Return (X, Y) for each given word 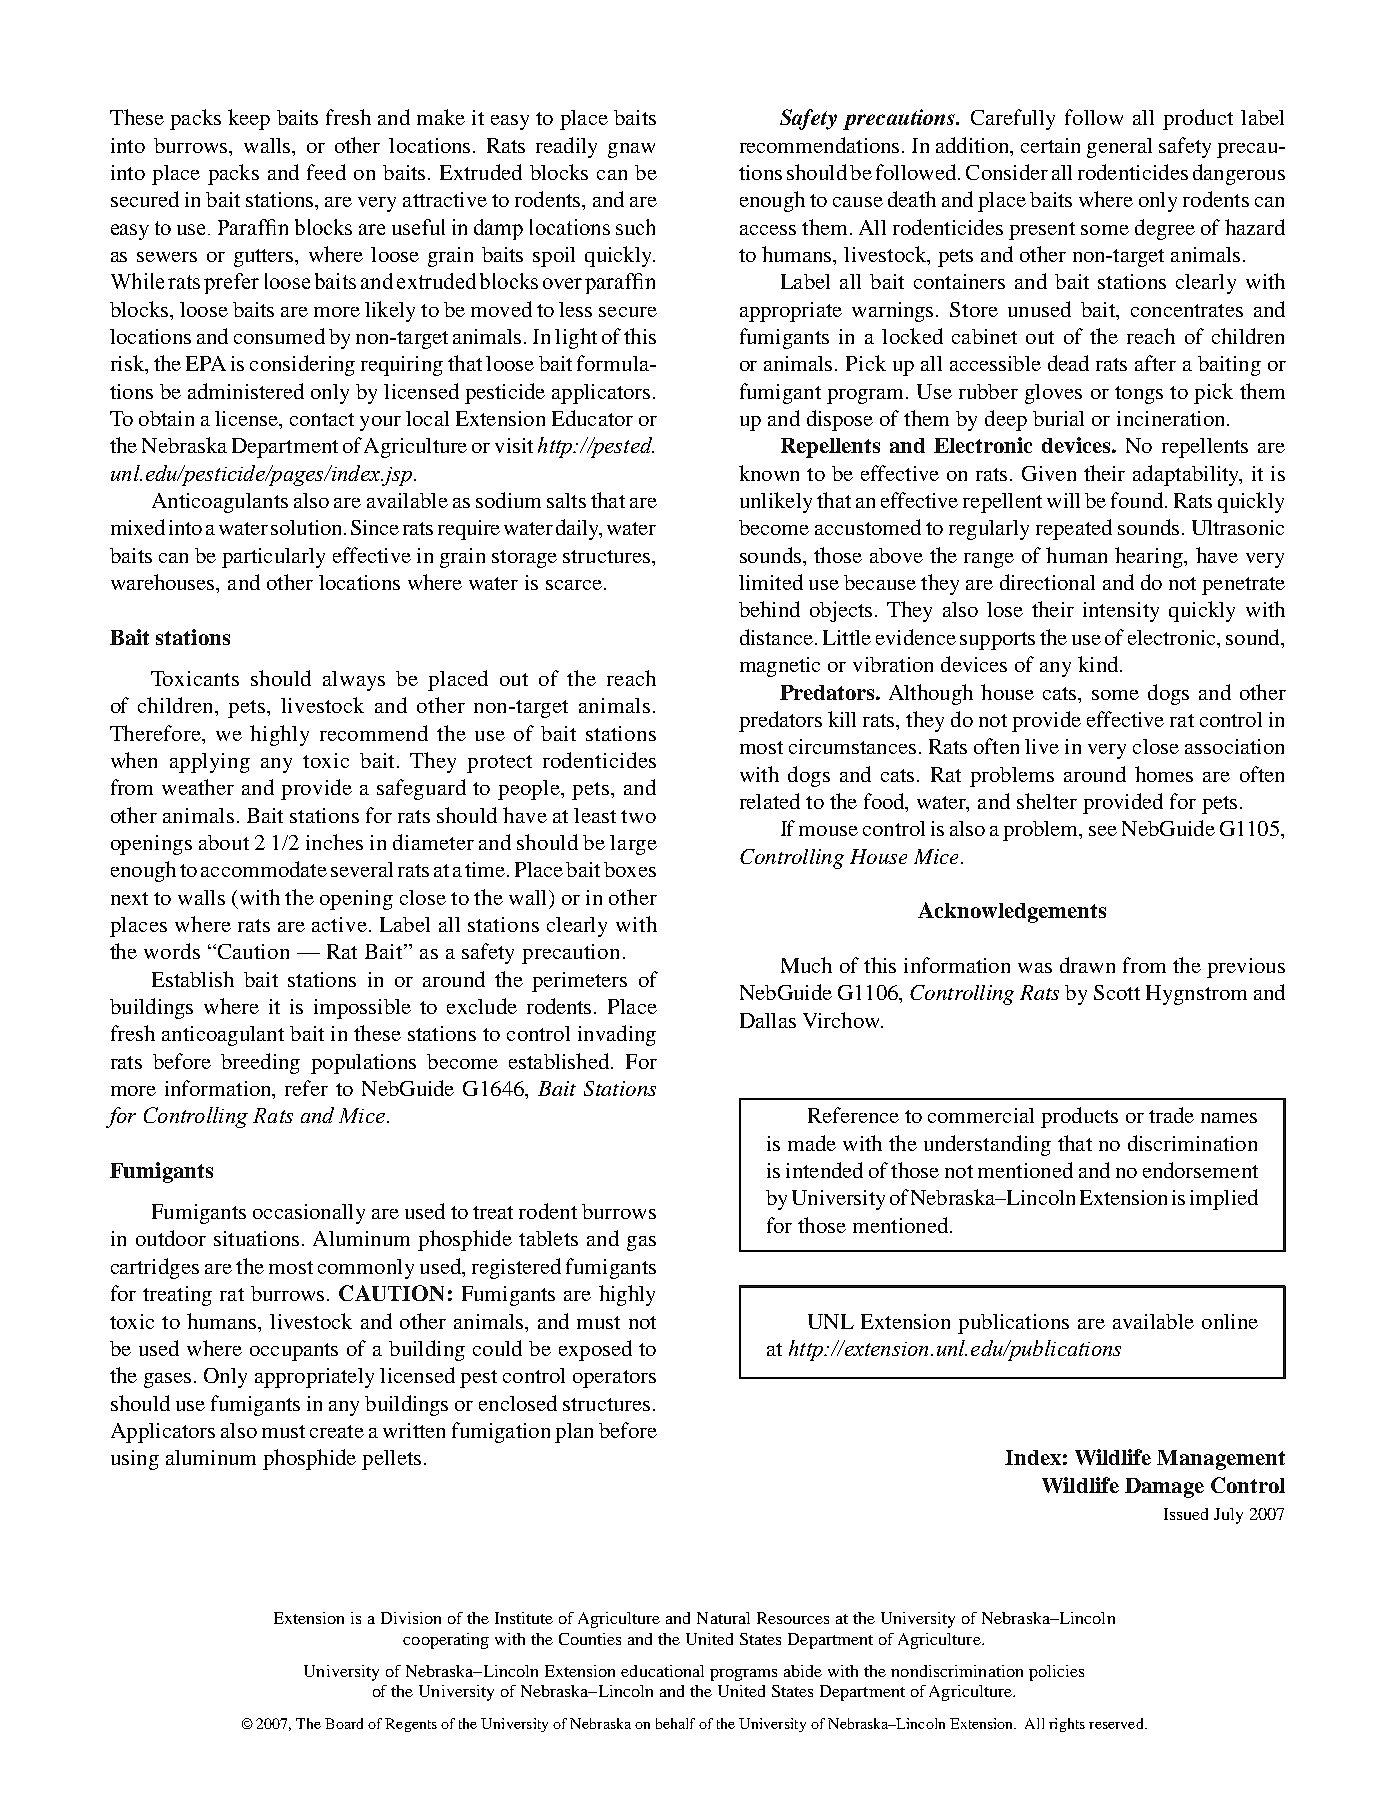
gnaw (631, 150)
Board (344, 1723)
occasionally (309, 1214)
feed (326, 172)
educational (662, 1671)
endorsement (1200, 1170)
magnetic (780, 667)
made (812, 1143)
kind (1099, 664)
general (1119, 148)
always (354, 681)
